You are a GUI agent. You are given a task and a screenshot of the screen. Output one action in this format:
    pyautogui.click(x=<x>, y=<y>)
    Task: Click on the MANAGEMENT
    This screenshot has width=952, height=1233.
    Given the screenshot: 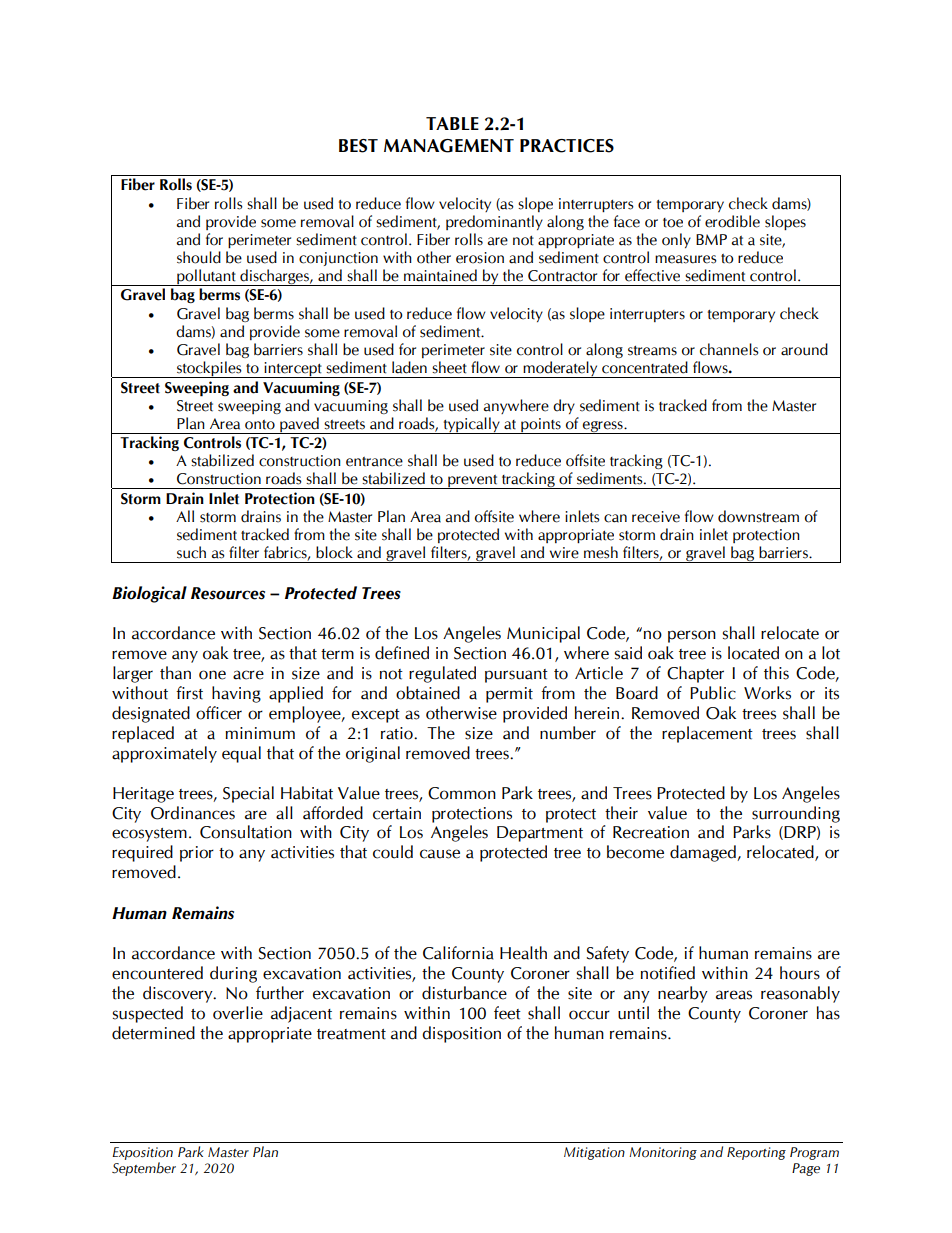 What is the action you would take?
    pyautogui.click(x=449, y=146)
